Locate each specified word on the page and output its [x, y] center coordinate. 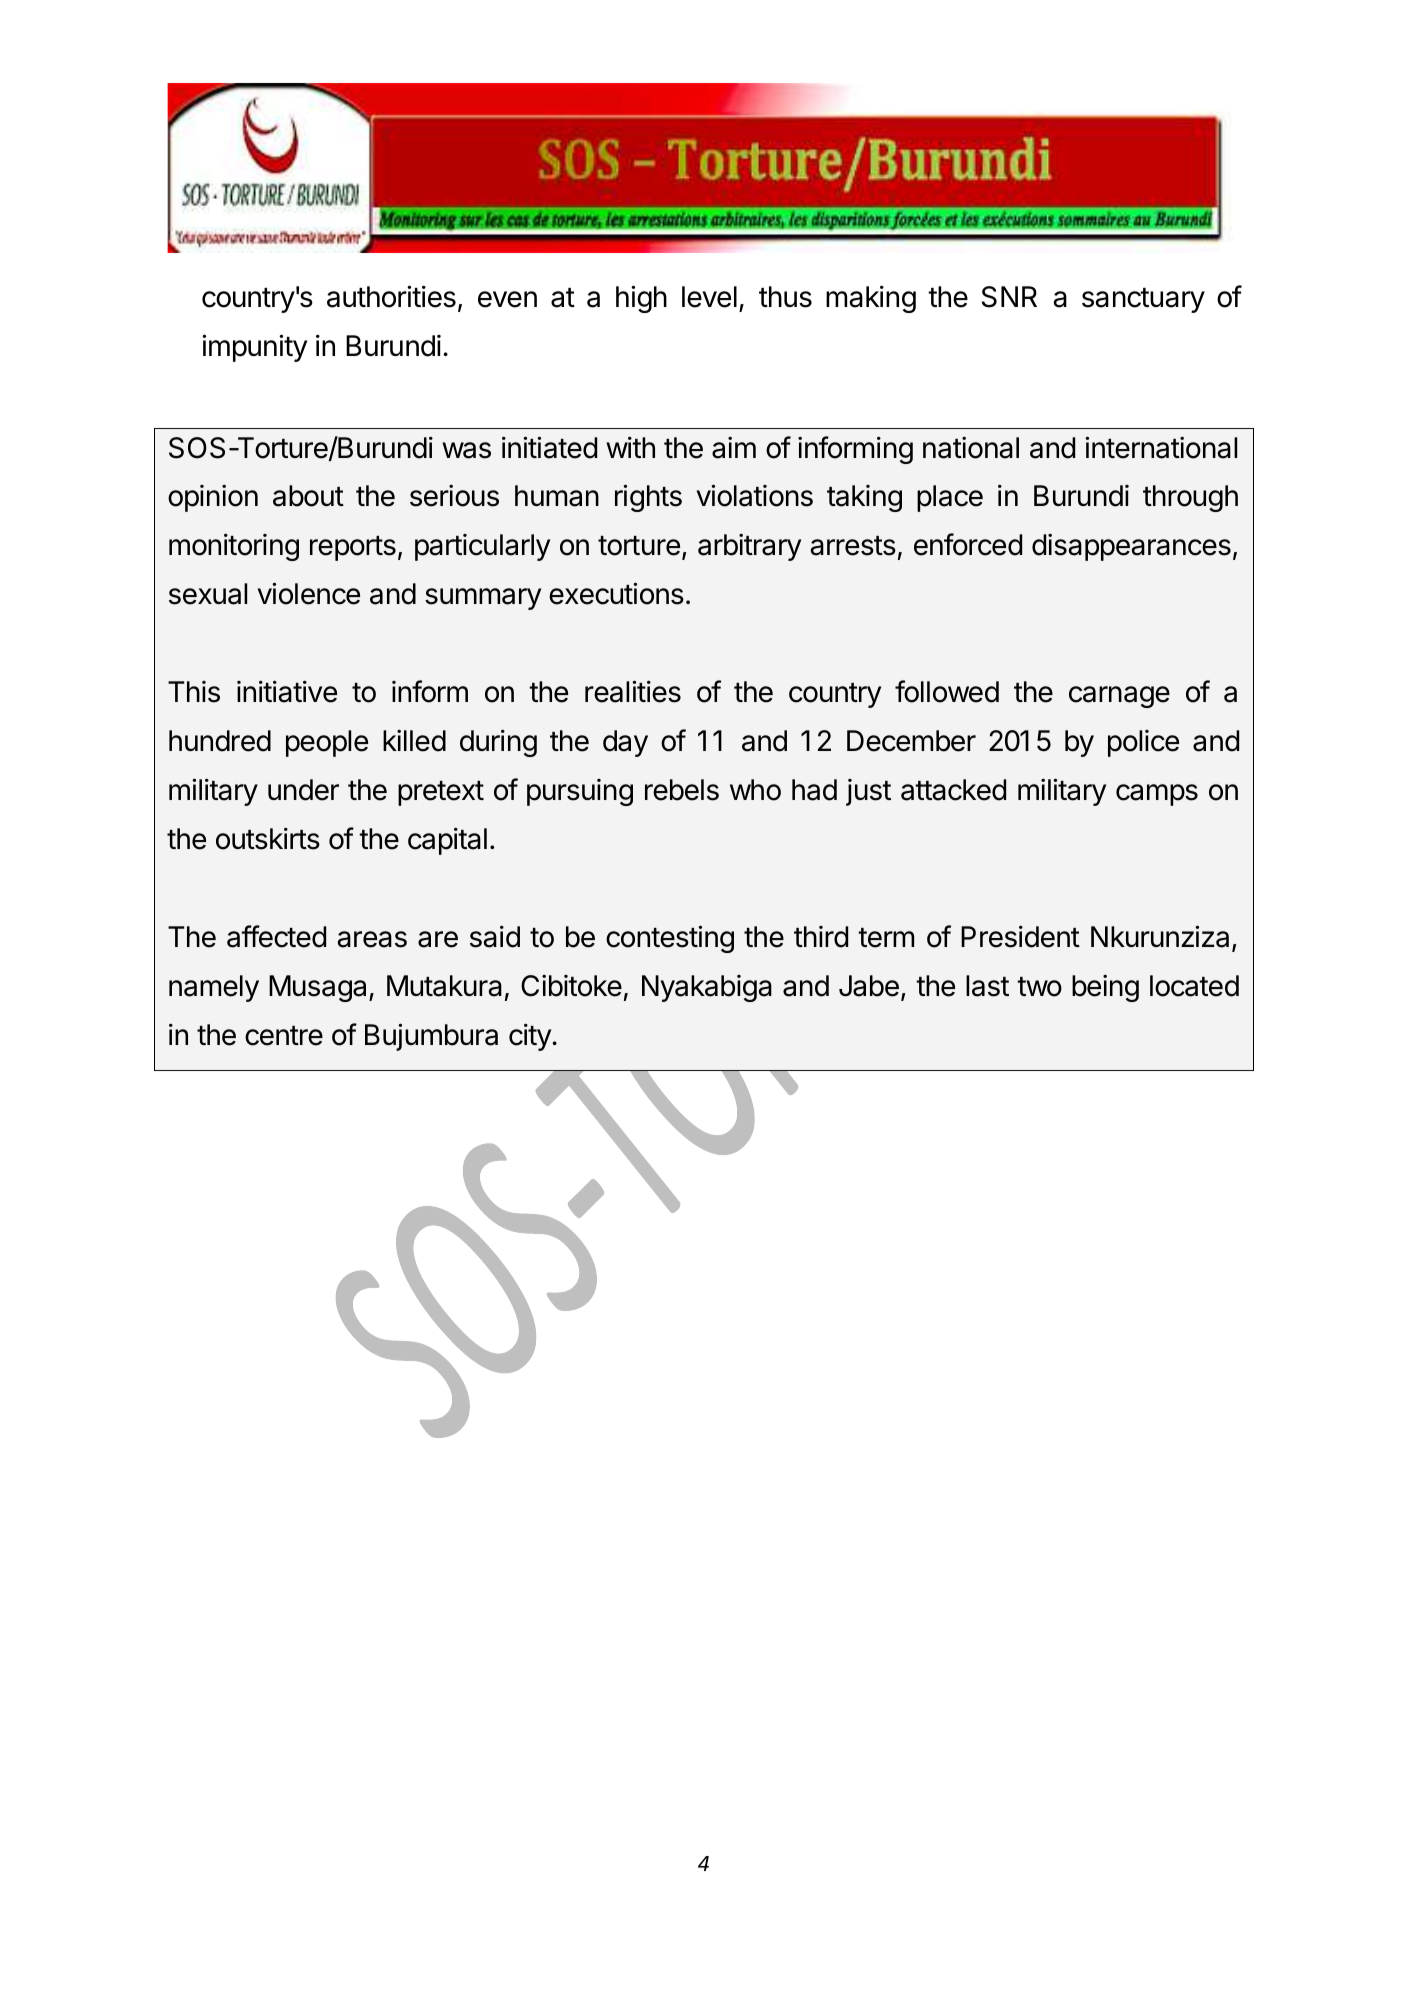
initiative [287, 691]
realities [633, 691]
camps [1157, 795]
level [709, 297]
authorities [391, 296]
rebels [682, 790]
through [1190, 498]
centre [284, 1036]
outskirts [268, 838]
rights [648, 498]
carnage [1119, 697]
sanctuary [1143, 300]
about [308, 496]
